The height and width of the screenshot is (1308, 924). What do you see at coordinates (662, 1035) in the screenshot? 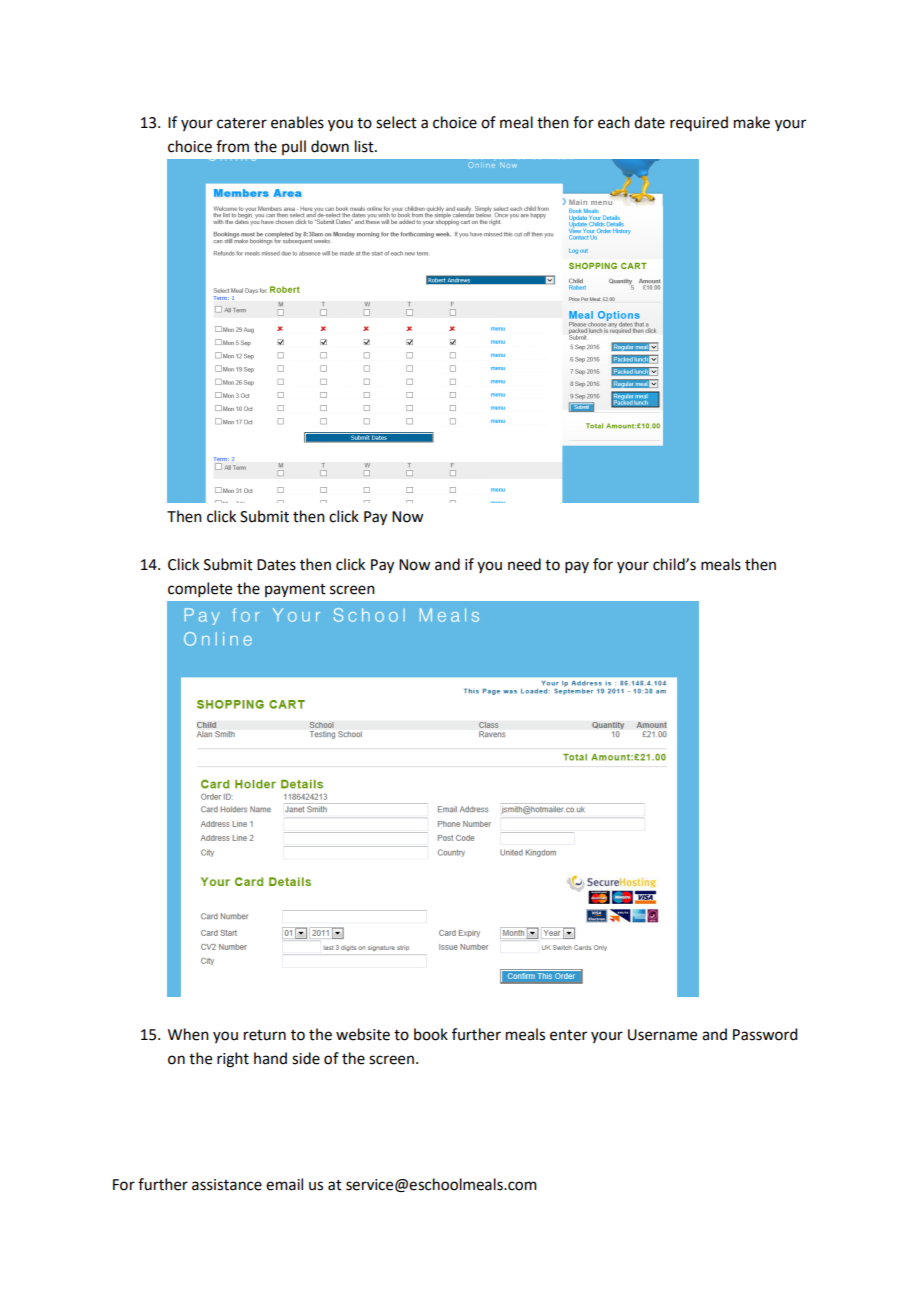
I see `Username` at bounding box center [662, 1035].
